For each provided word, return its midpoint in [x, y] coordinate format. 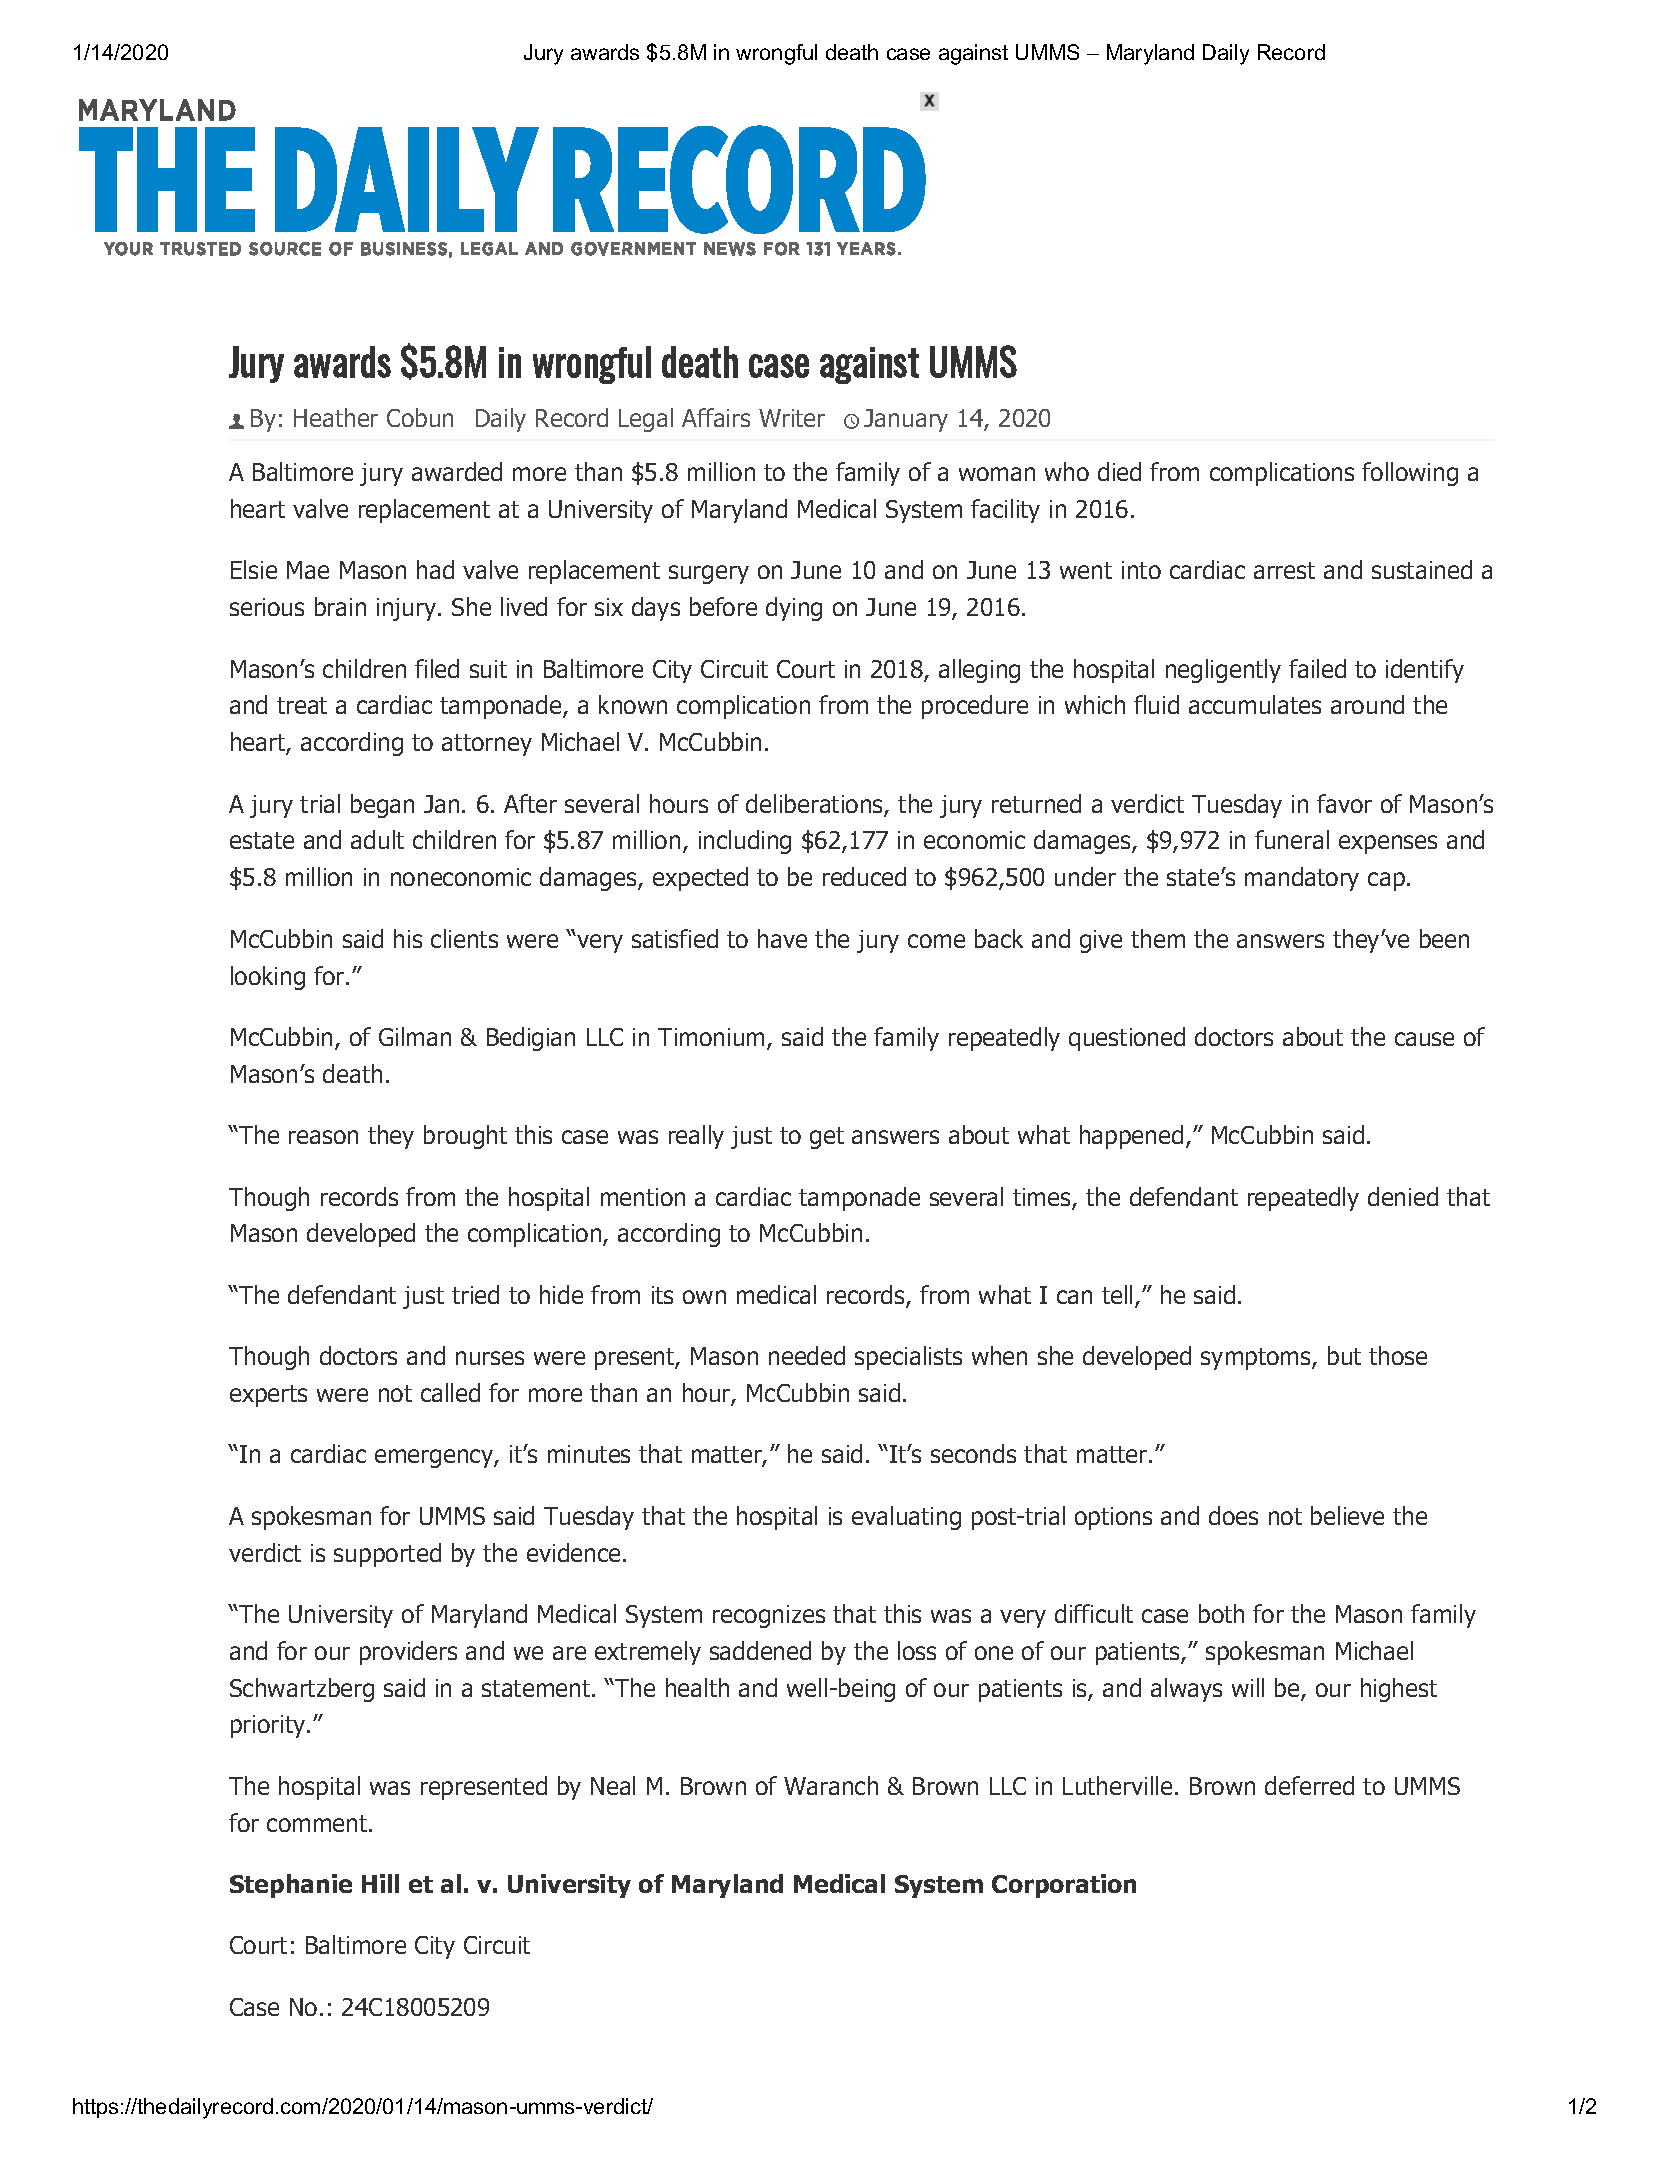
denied [1403, 1196]
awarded [457, 471]
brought [465, 1137]
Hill [380, 1883]
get [827, 1138]
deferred [1309, 1785]
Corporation [1064, 1886]
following [1410, 474]
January [906, 420]
